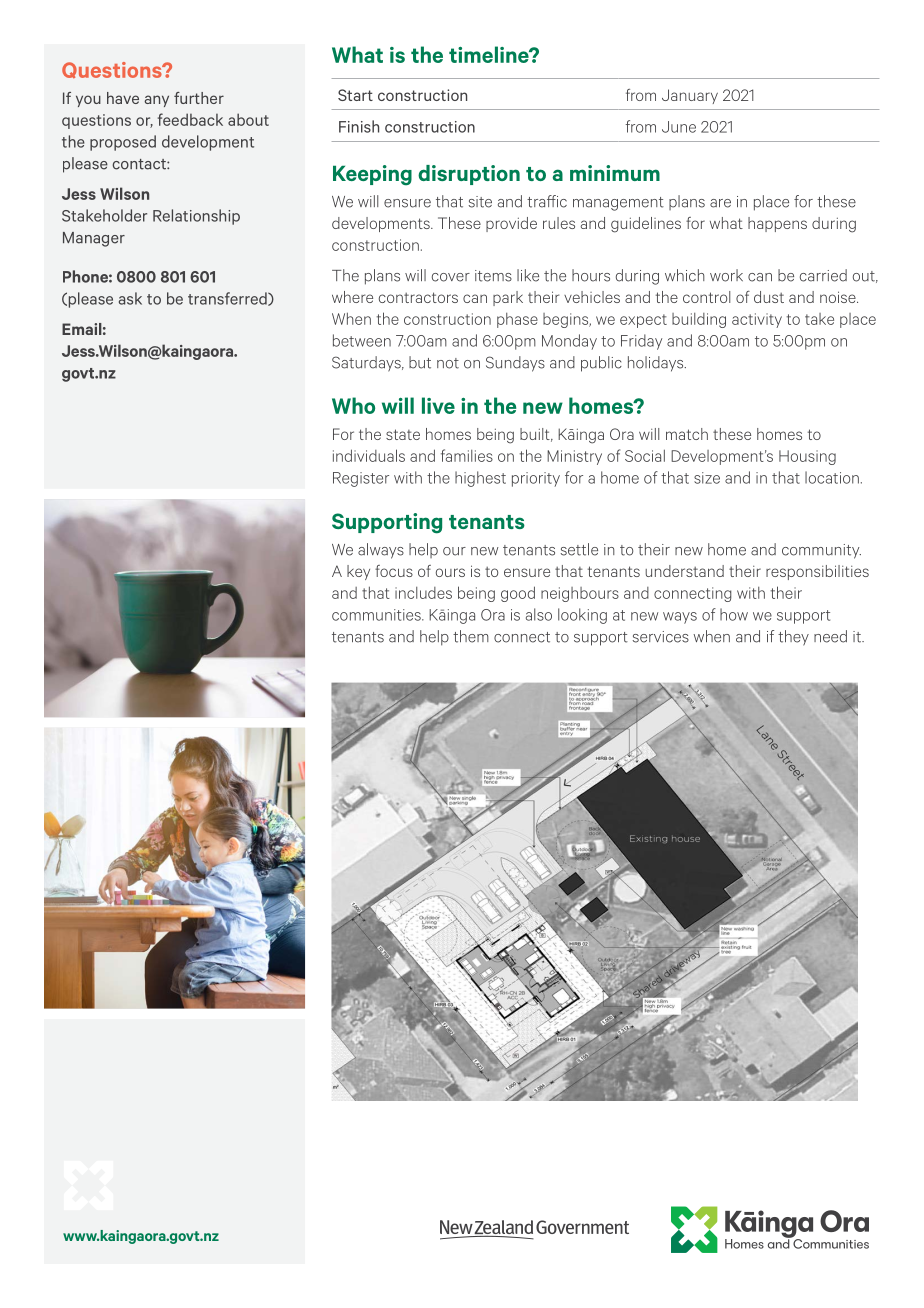  I want to click on not, so click(448, 363).
